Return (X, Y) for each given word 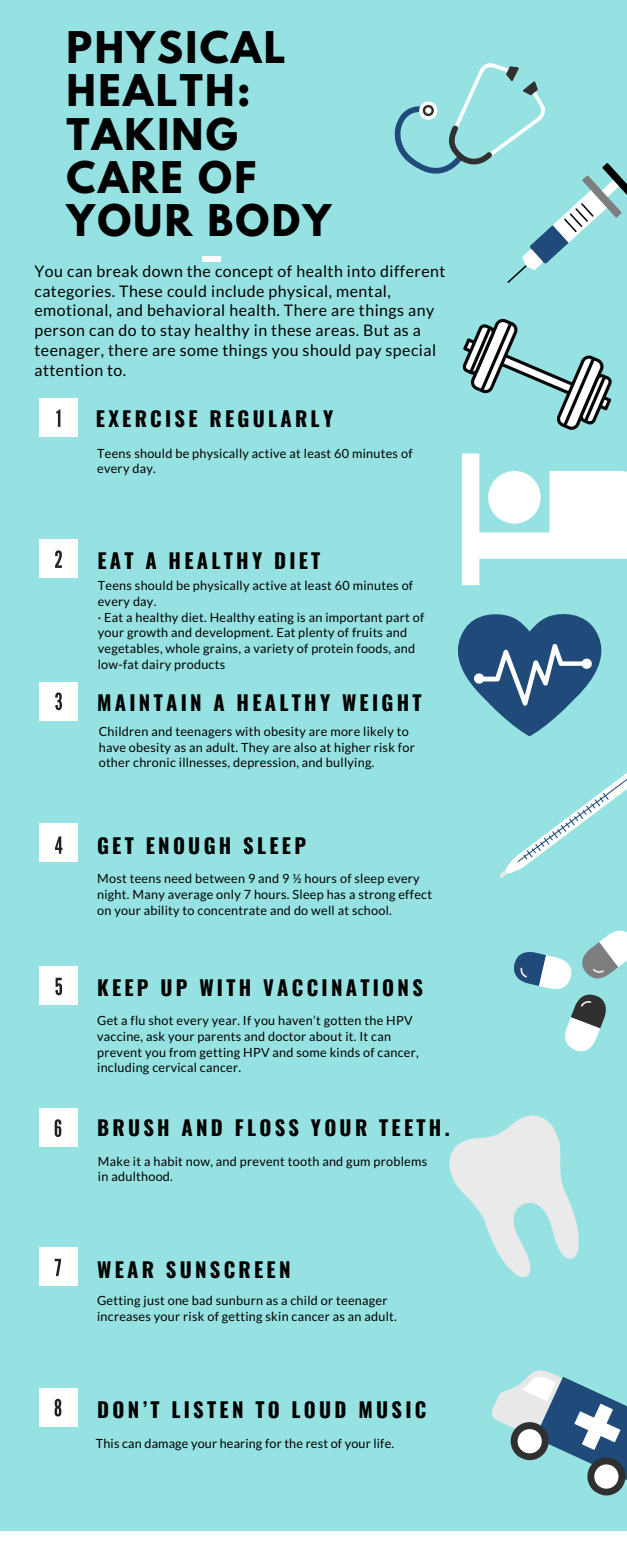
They (255, 748)
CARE (124, 177)
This (107, 1443)
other (114, 762)
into (361, 271)
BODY (270, 220)
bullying (350, 763)
